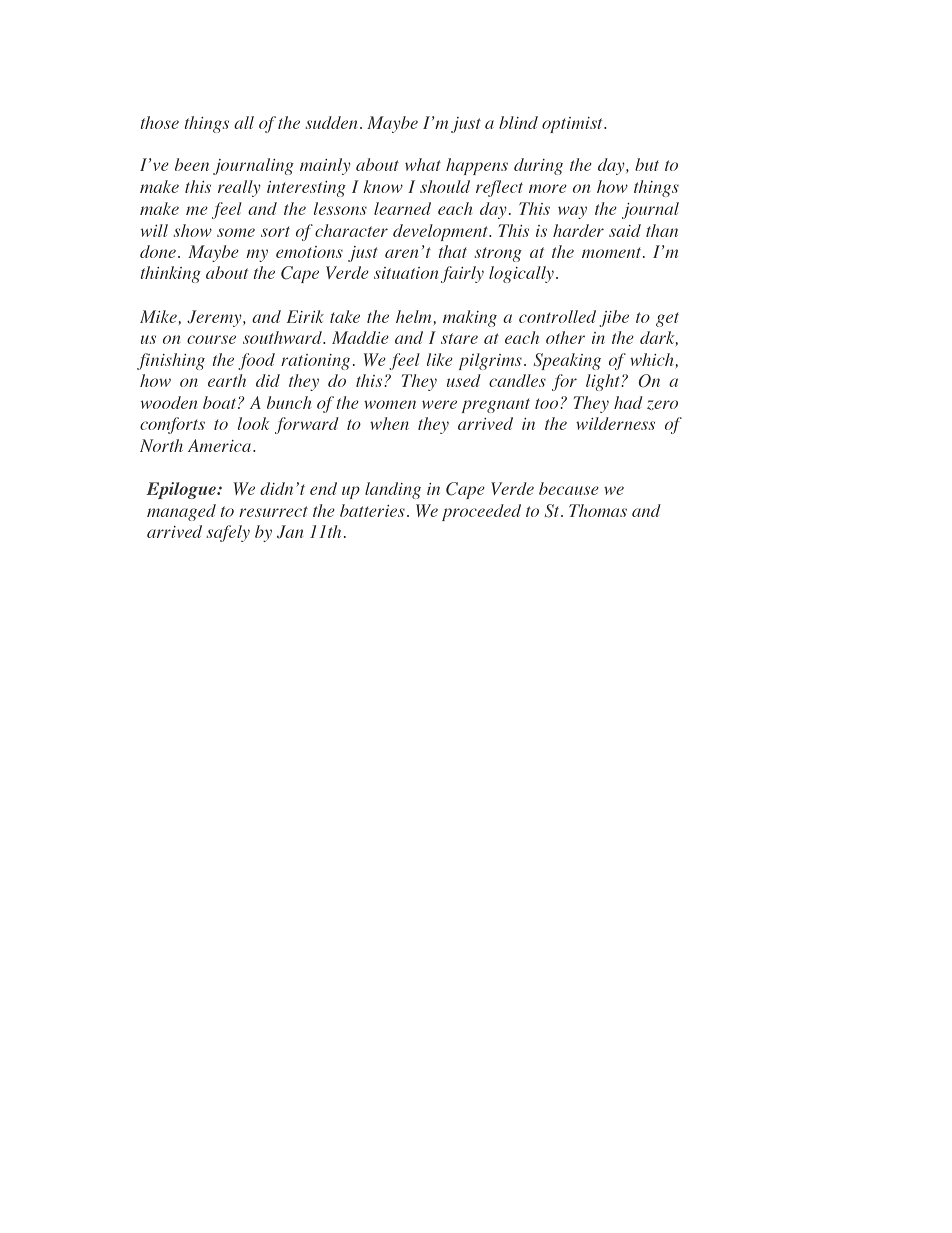 The width and height of the document is (952, 1233). What do you see at coordinates (614, 318) in the document?
I see `jibe` at bounding box center [614, 318].
